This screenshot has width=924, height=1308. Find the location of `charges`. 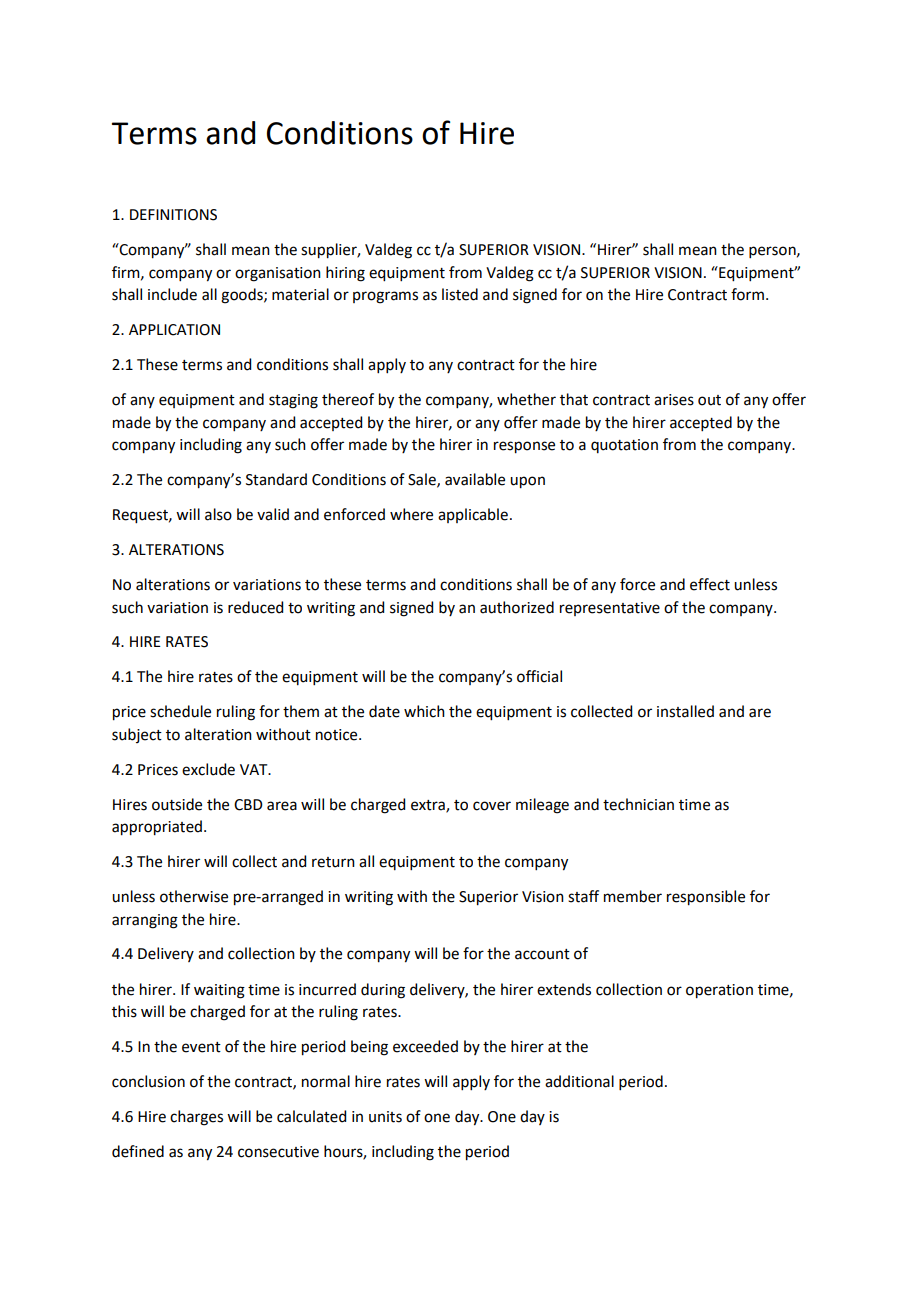

charges is located at coordinates (196, 1118).
